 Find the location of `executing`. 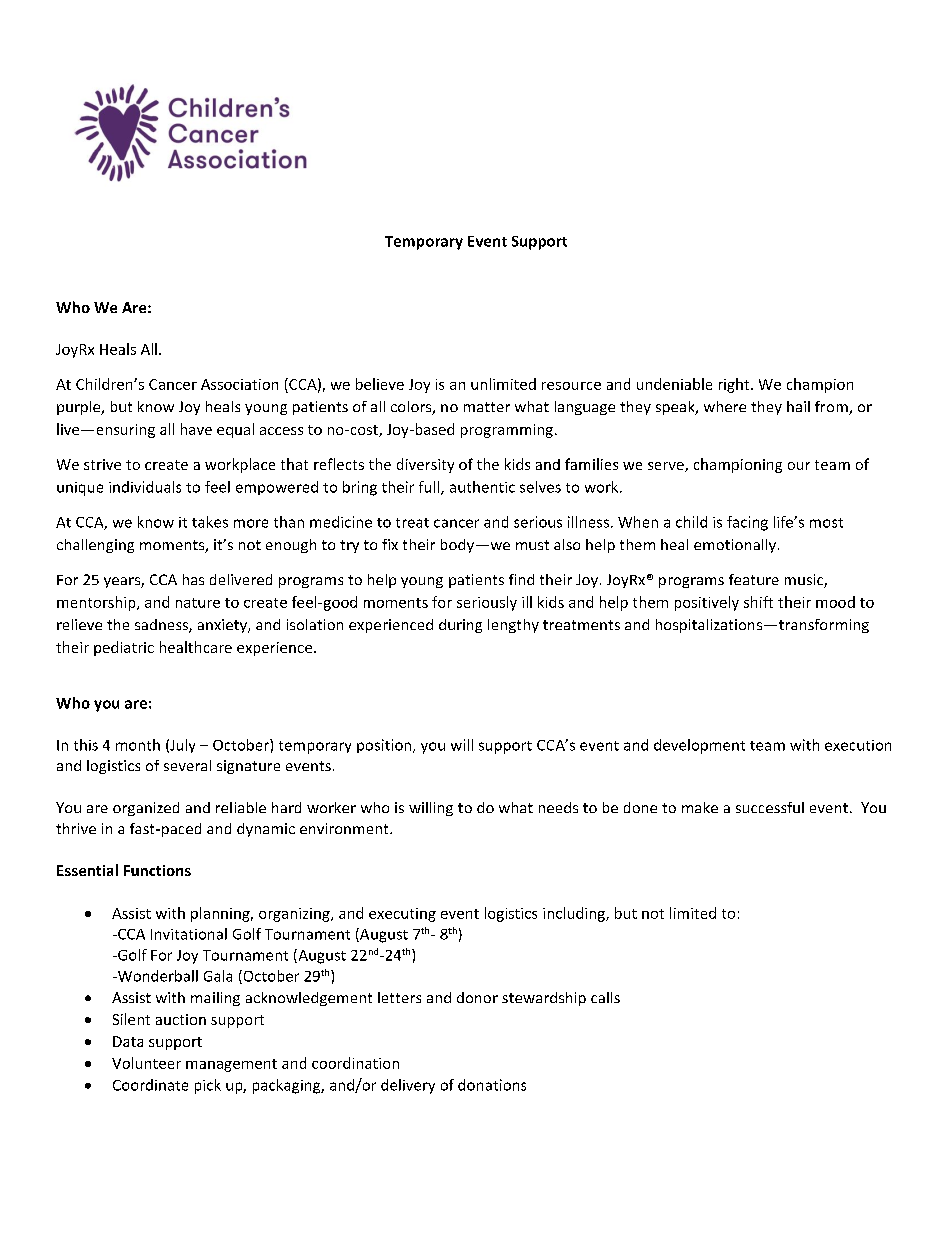

executing is located at coordinates (402, 915).
